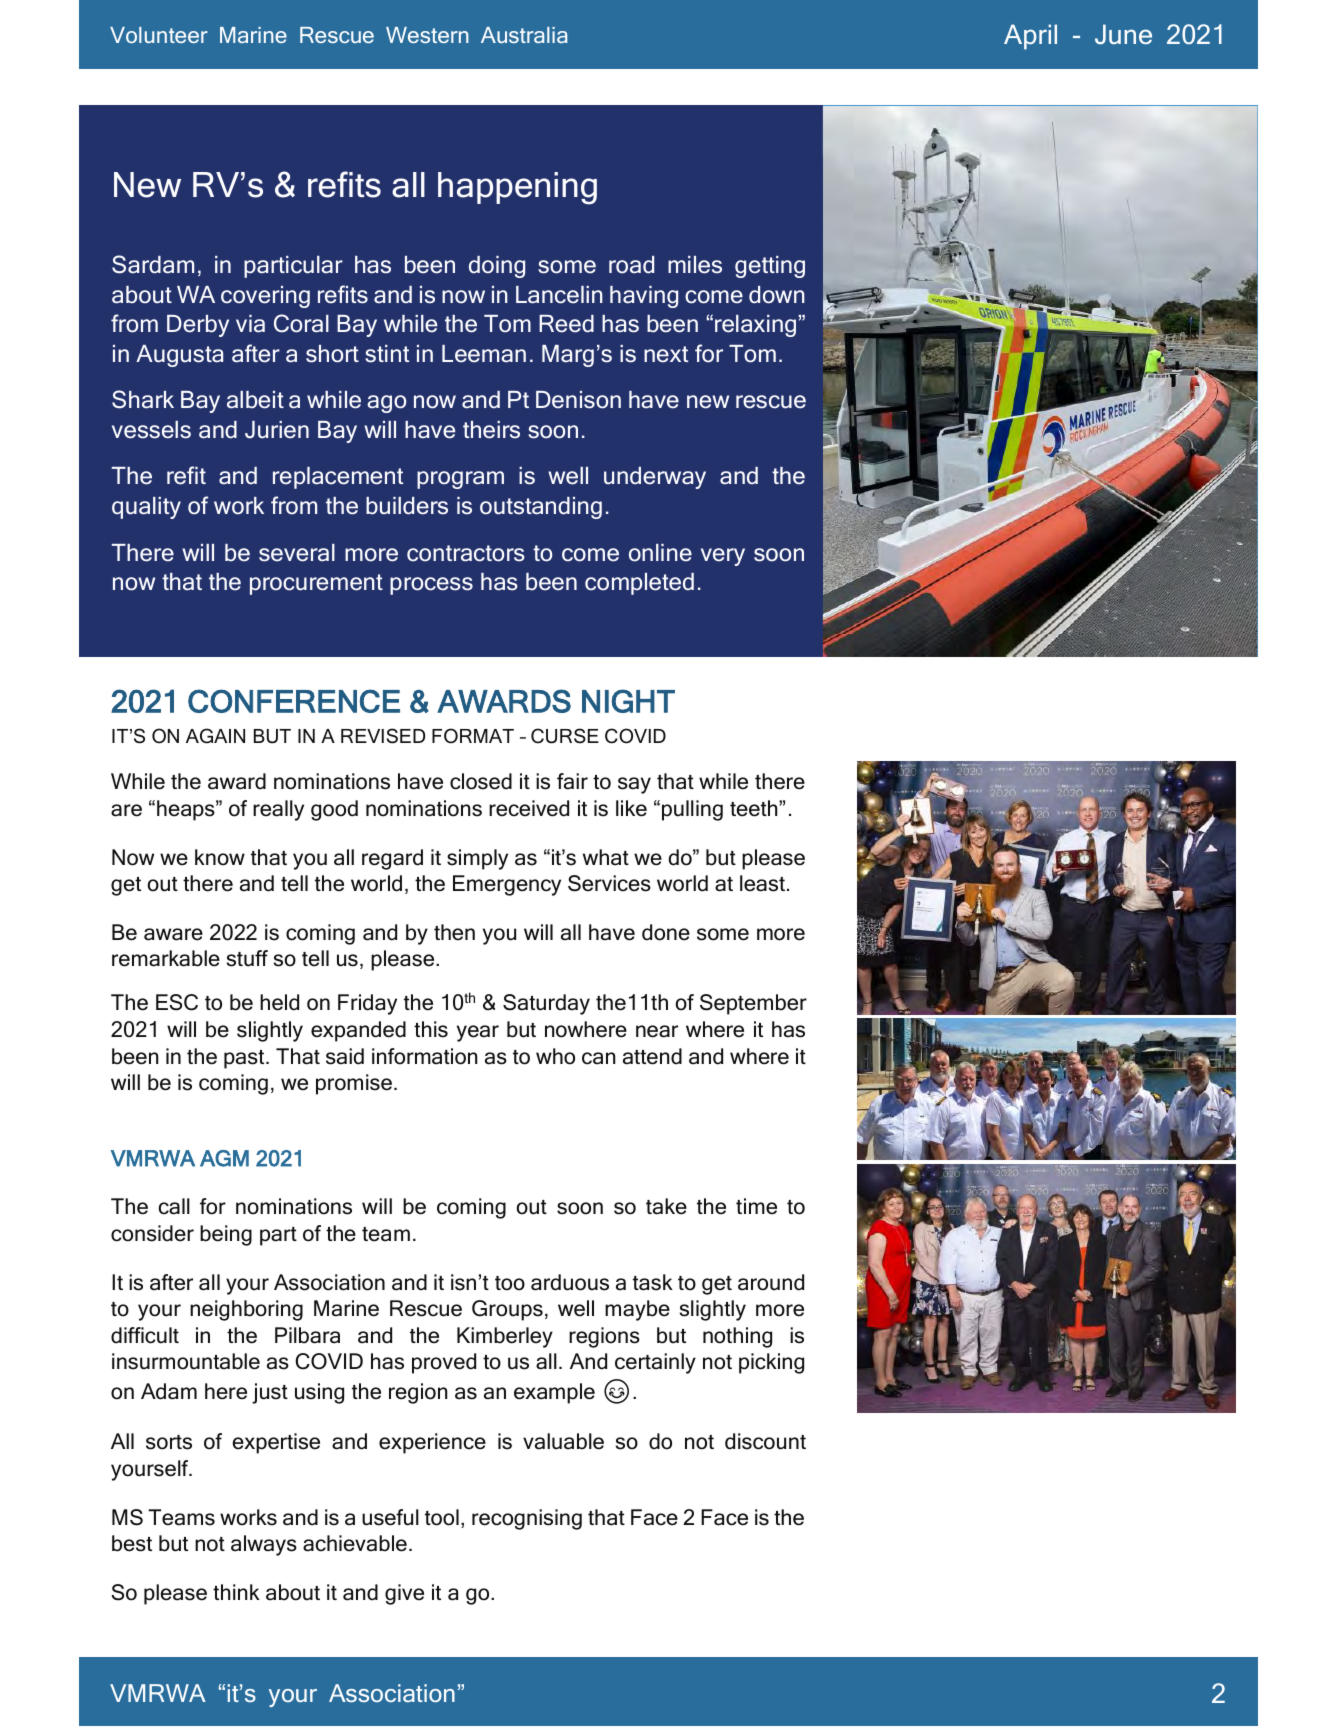 The image size is (1336, 1729). I want to click on Australia, so click(524, 35).
